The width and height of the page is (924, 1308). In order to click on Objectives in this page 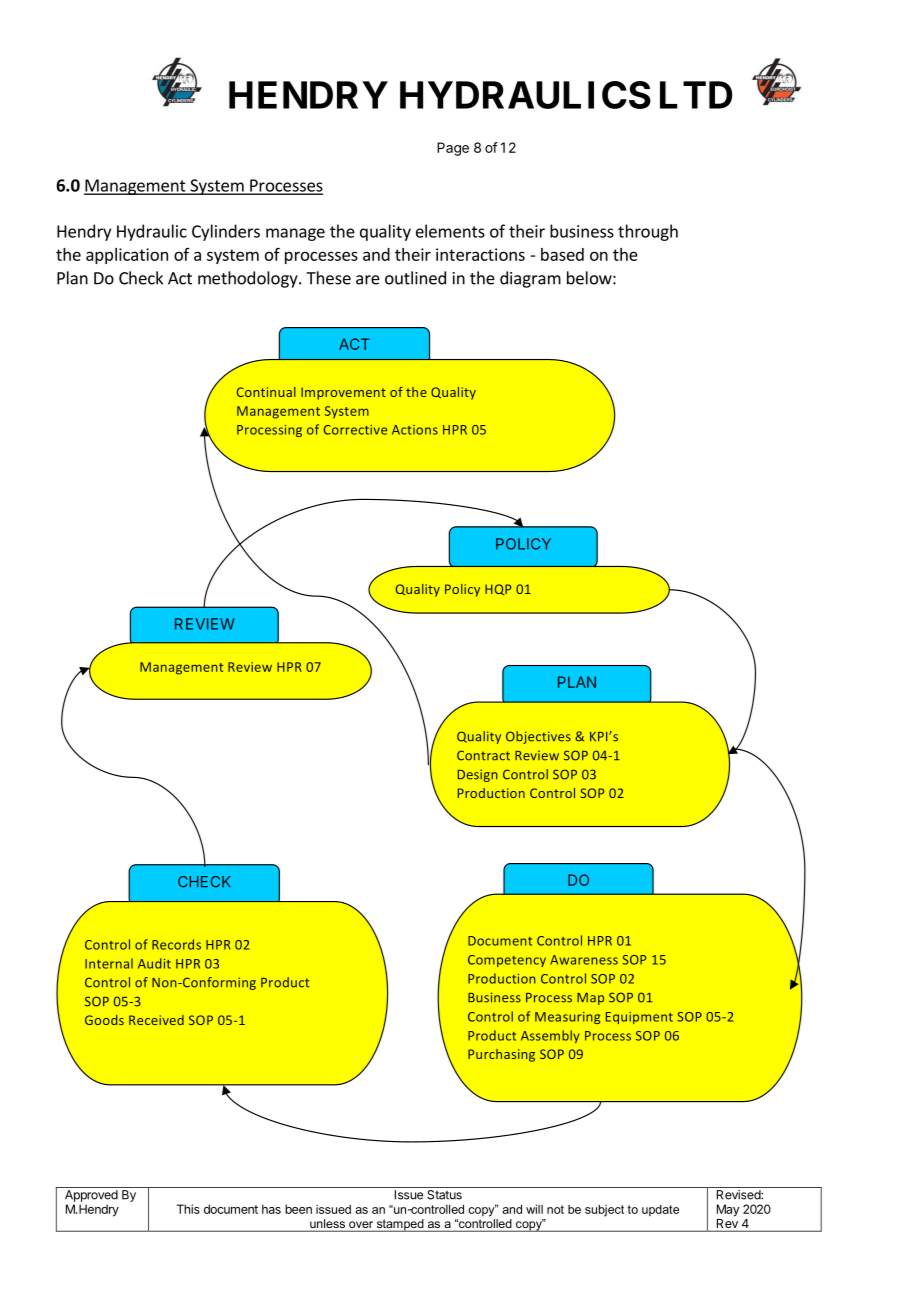, I will do `click(538, 737)`.
